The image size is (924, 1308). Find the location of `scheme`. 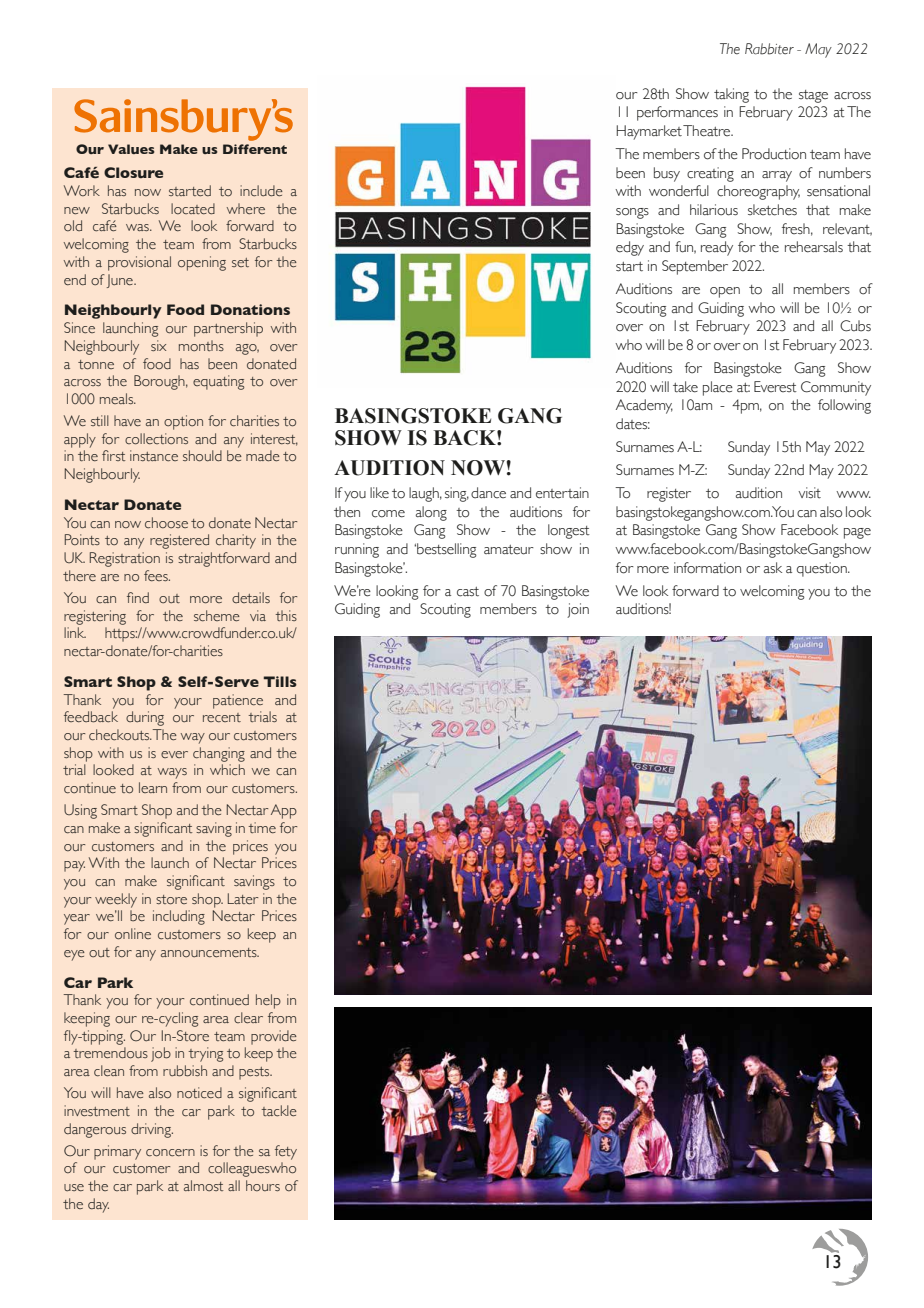

scheme is located at coordinates (217, 615).
